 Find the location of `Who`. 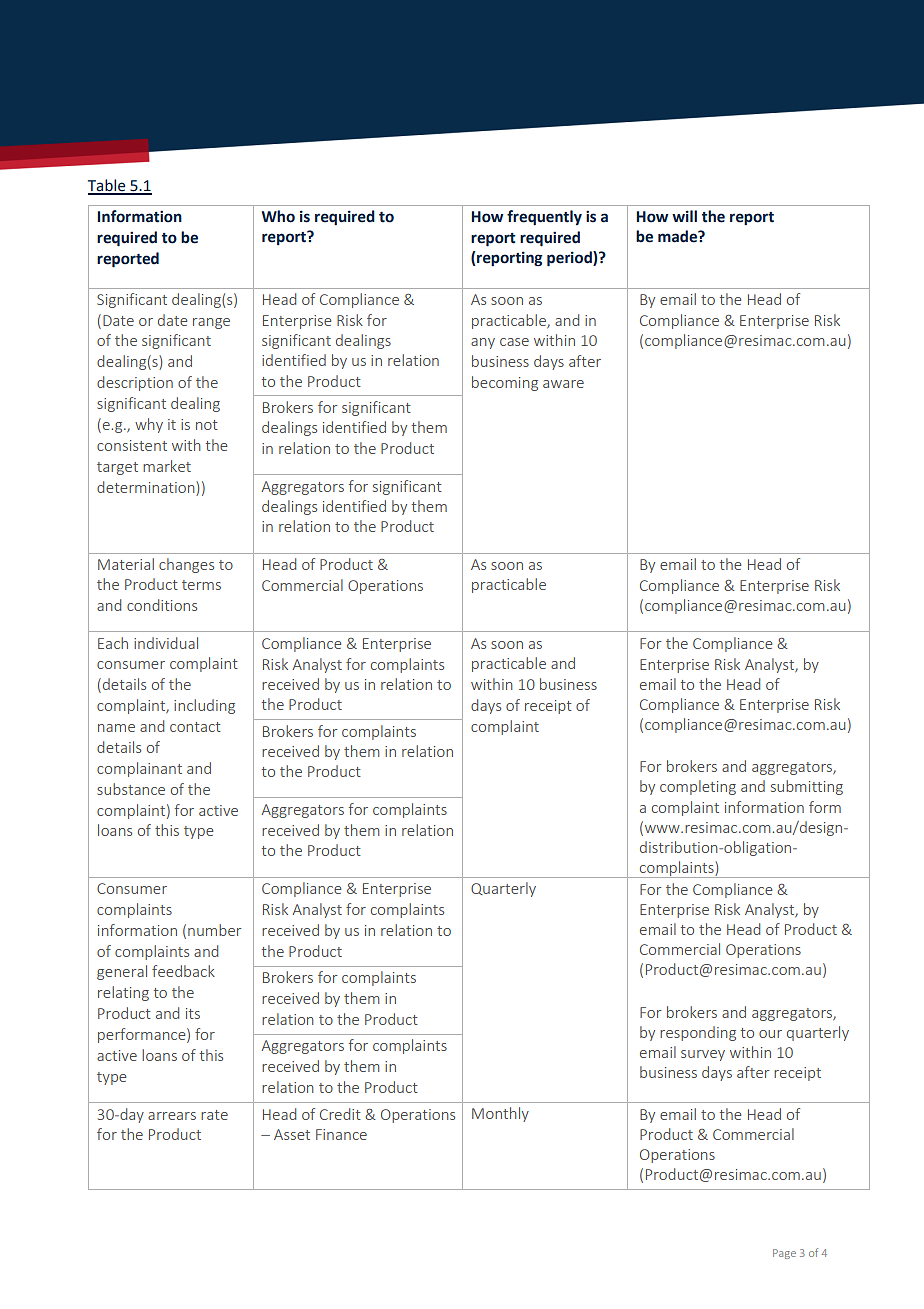

Who is located at coordinates (278, 216).
